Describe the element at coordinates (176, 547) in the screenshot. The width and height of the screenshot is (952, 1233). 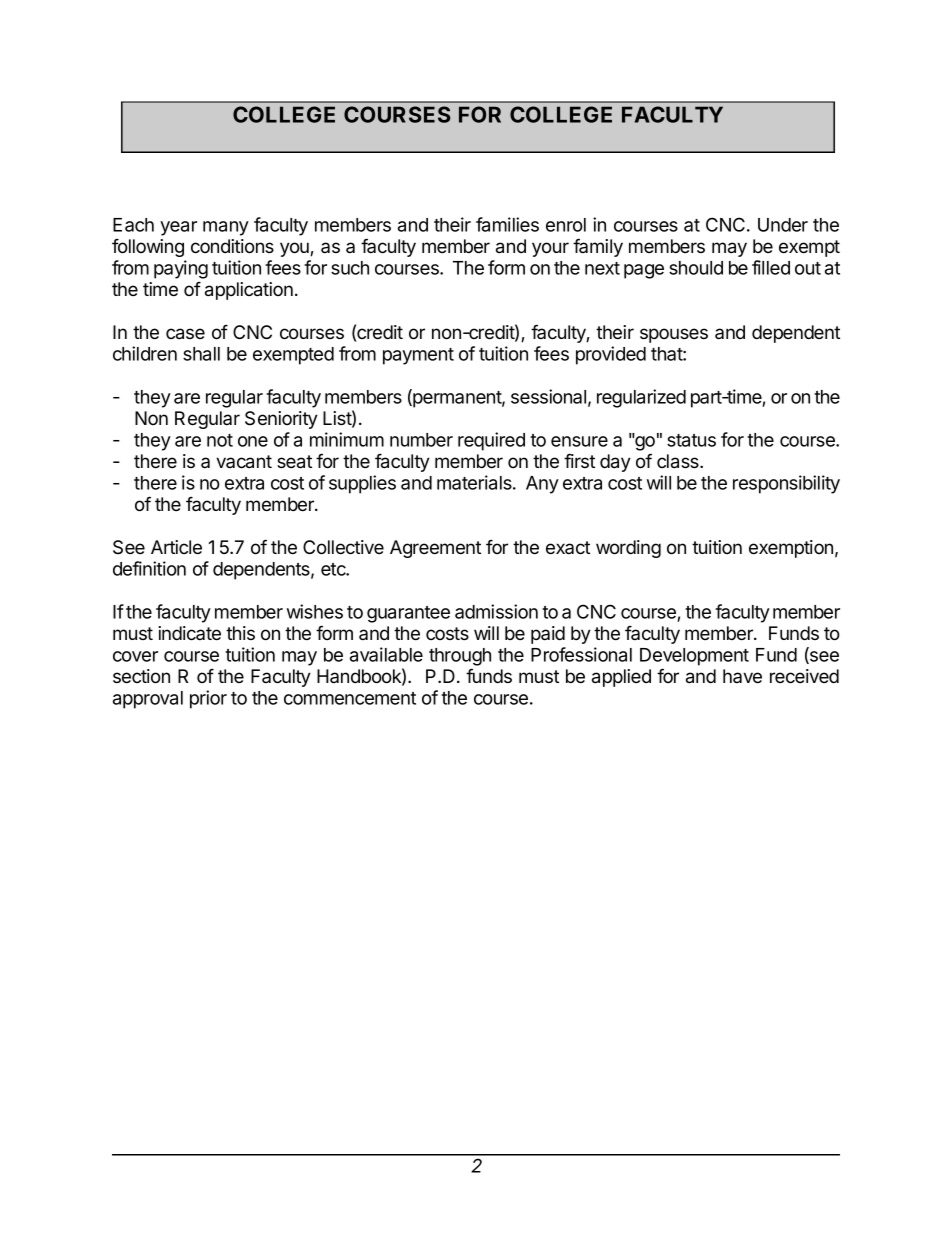
I see `Article` at that location.
